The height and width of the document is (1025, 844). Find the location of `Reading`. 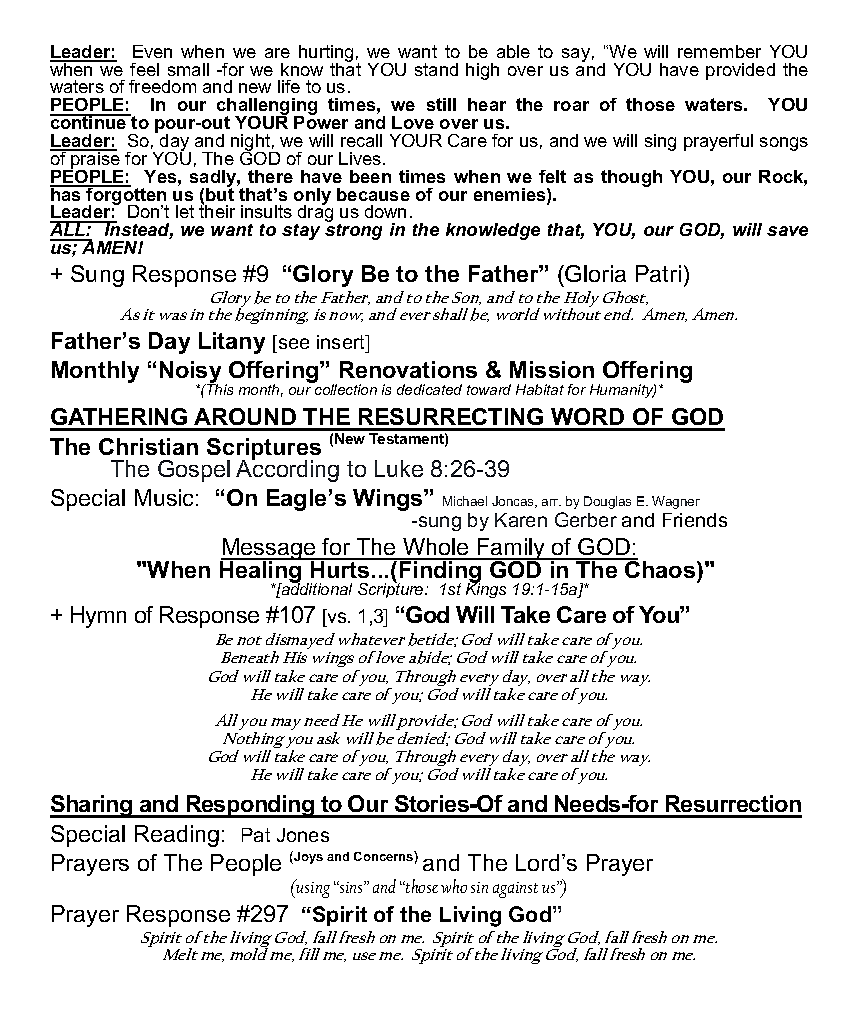

Reading is located at coordinates (177, 836).
